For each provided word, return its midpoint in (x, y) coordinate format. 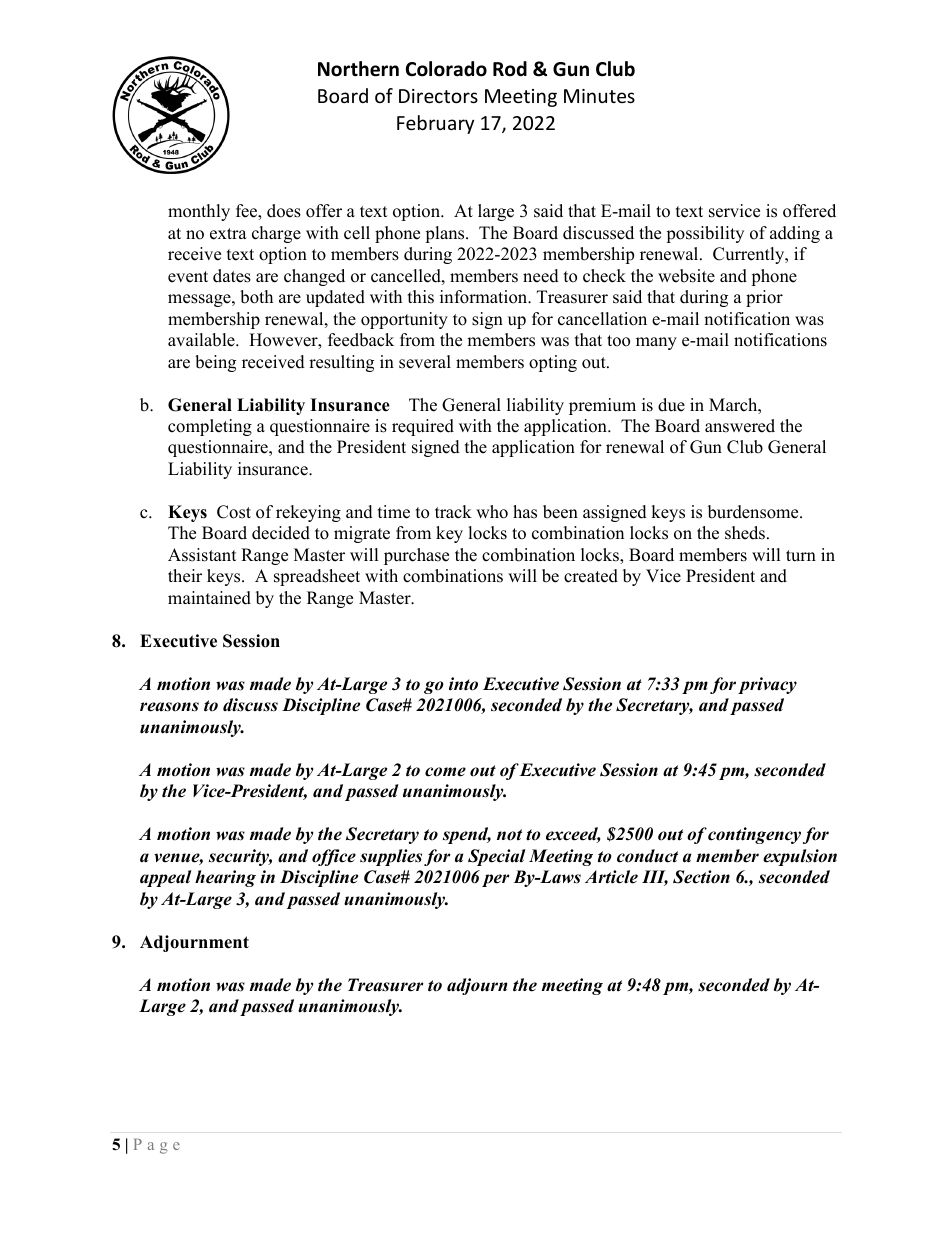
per (495, 880)
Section (701, 877)
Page (157, 1146)
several (425, 362)
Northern (358, 69)
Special (497, 857)
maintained (209, 598)
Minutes (599, 96)
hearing (225, 878)
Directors (438, 96)
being (215, 363)
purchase (416, 556)
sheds (746, 533)
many (656, 343)
